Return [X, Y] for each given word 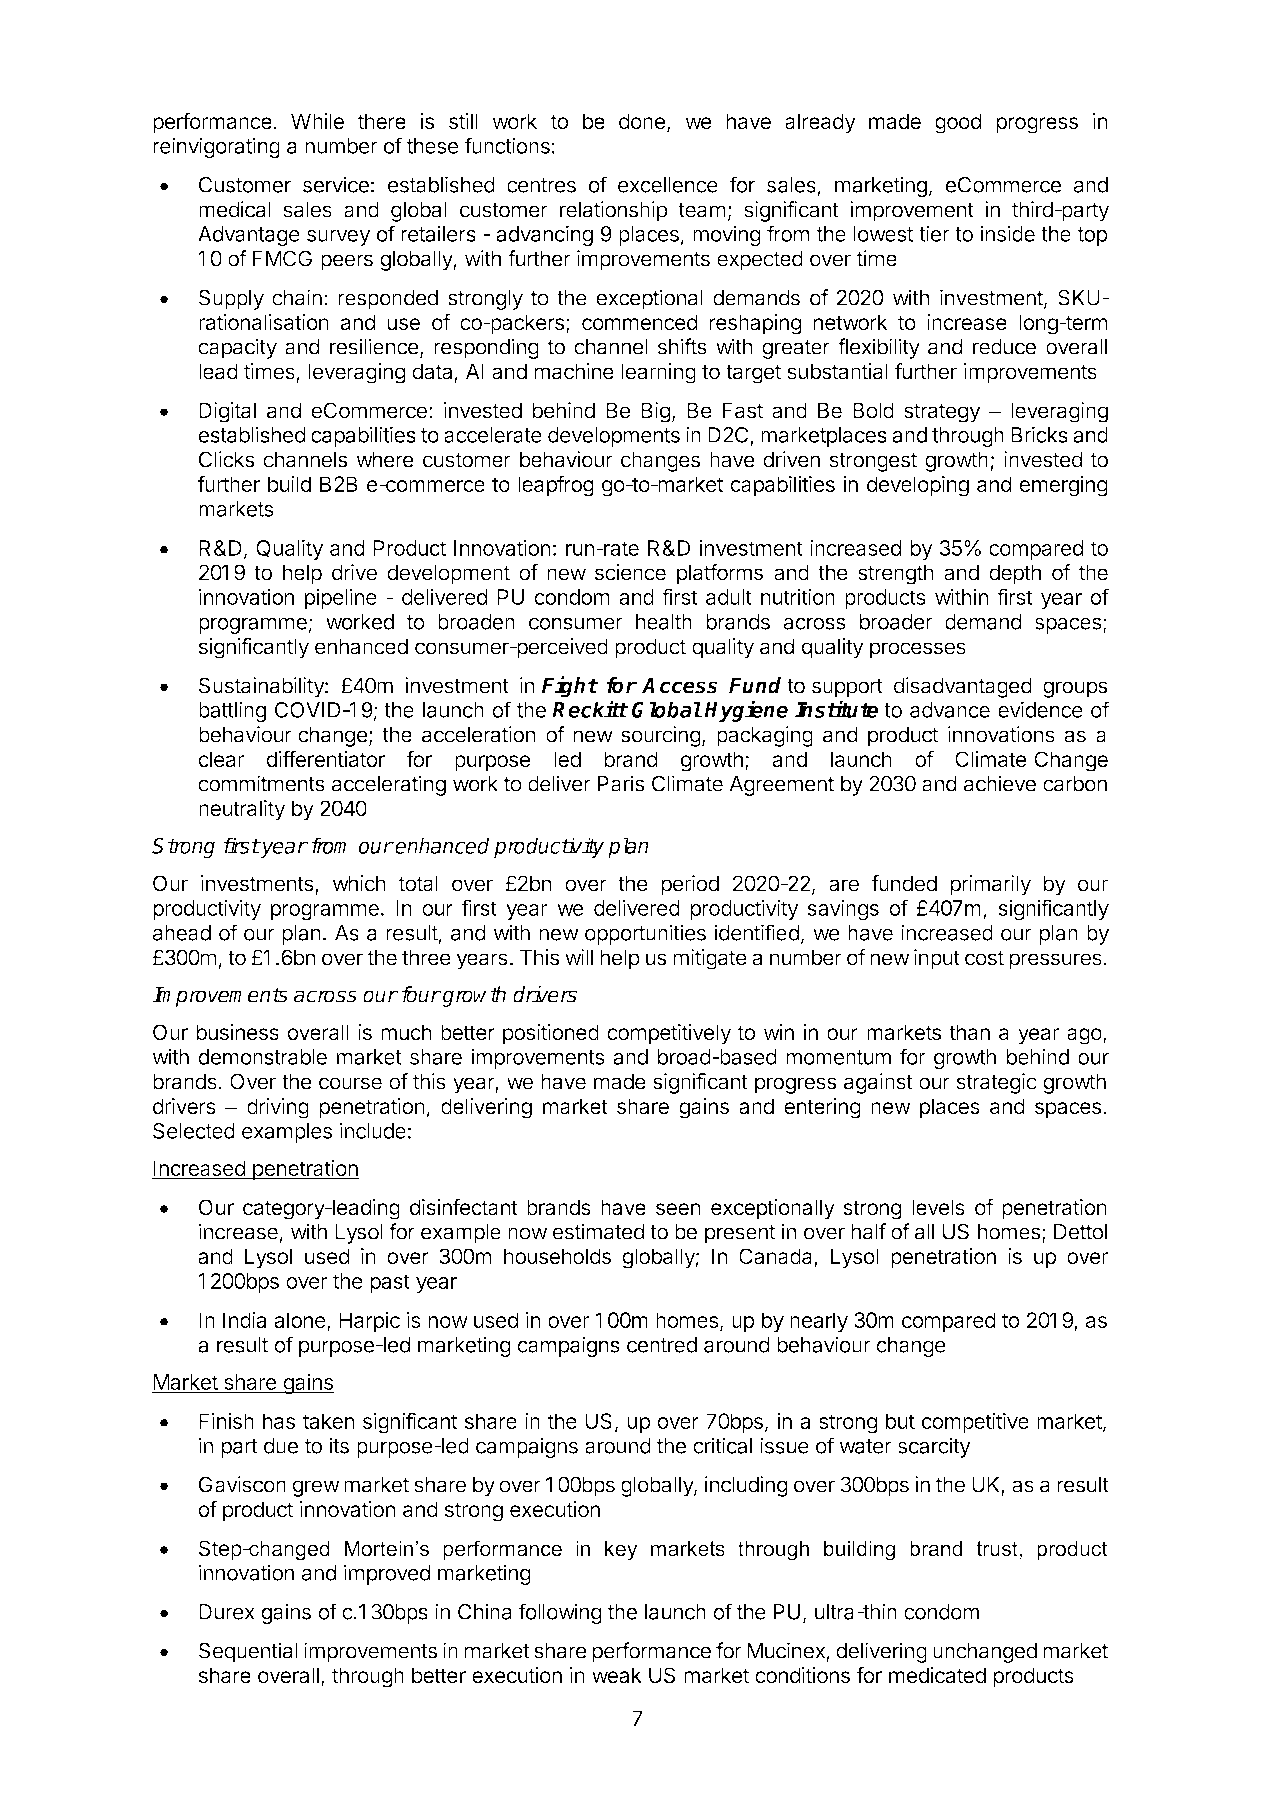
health [664, 622]
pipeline [341, 598]
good [958, 123]
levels [938, 1207]
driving [278, 1108]
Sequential [248, 1652]
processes [918, 650]
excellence [668, 185]
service [336, 184]
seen [678, 1209]
